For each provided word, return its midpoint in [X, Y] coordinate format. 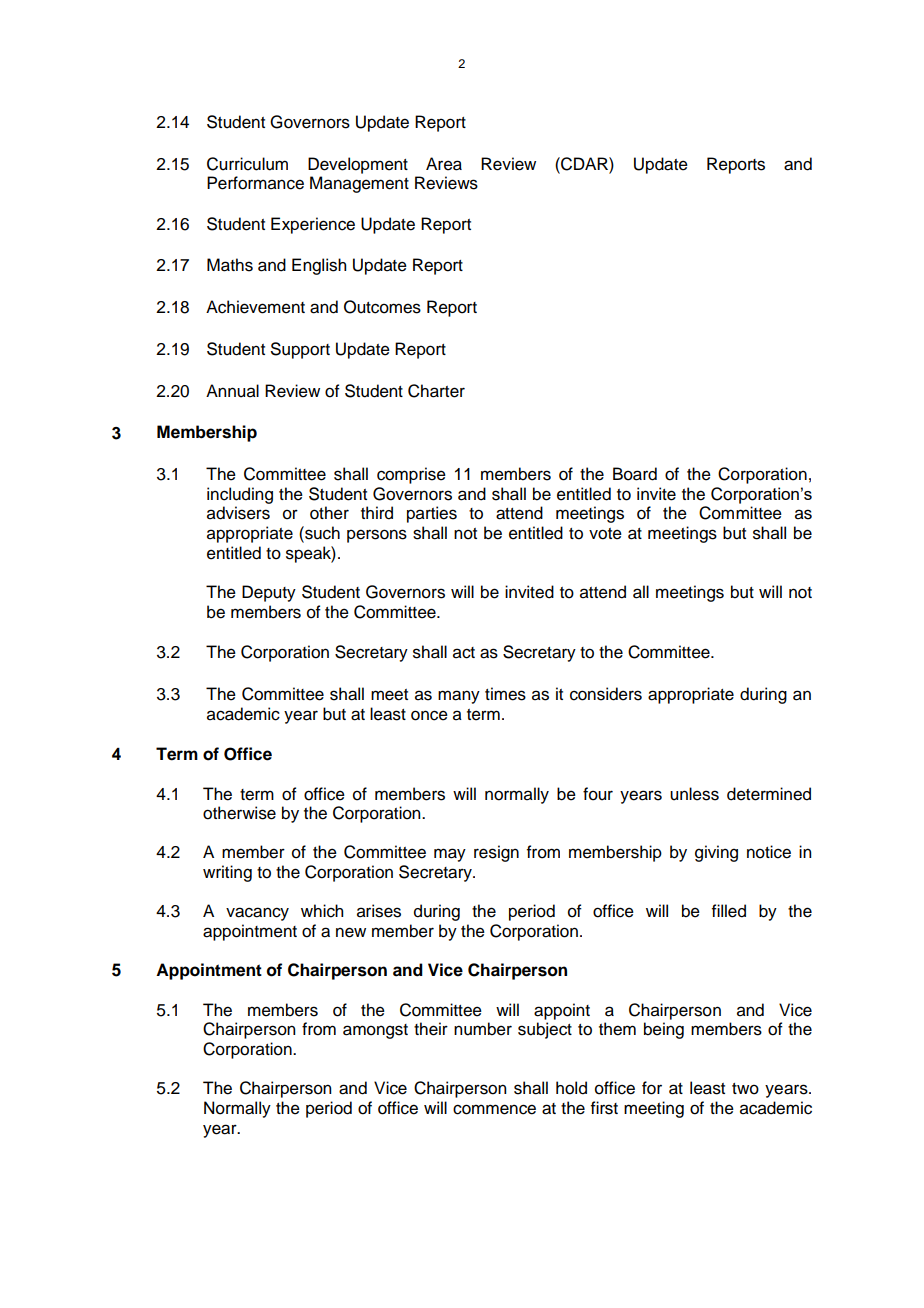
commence [494, 1109]
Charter [436, 391]
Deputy [269, 593]
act [464, 653]
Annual [232, 391]
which [322, 911]
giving [716, 853]
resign [496, 853]
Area [444, 164]
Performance [255, 183]
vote [605, 534]
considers [606, 694]
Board [635, 474]
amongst [375, 1031]
